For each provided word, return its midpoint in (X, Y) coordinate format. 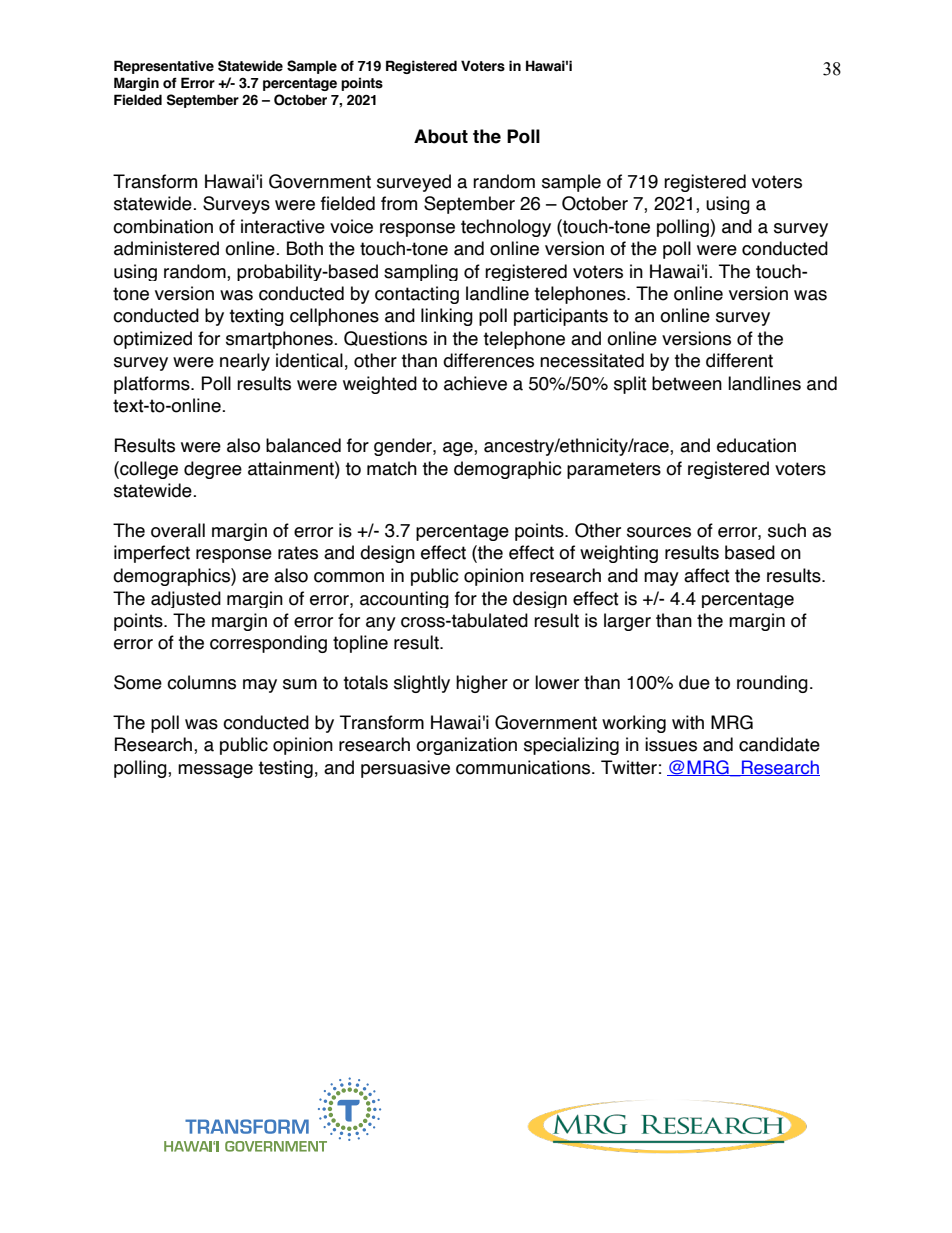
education (756, 445)
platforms (153, 385)
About (441, 136)
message (215, 771)
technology (506, 228)
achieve (475, 383)
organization (466, 746)
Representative (164, 67)
